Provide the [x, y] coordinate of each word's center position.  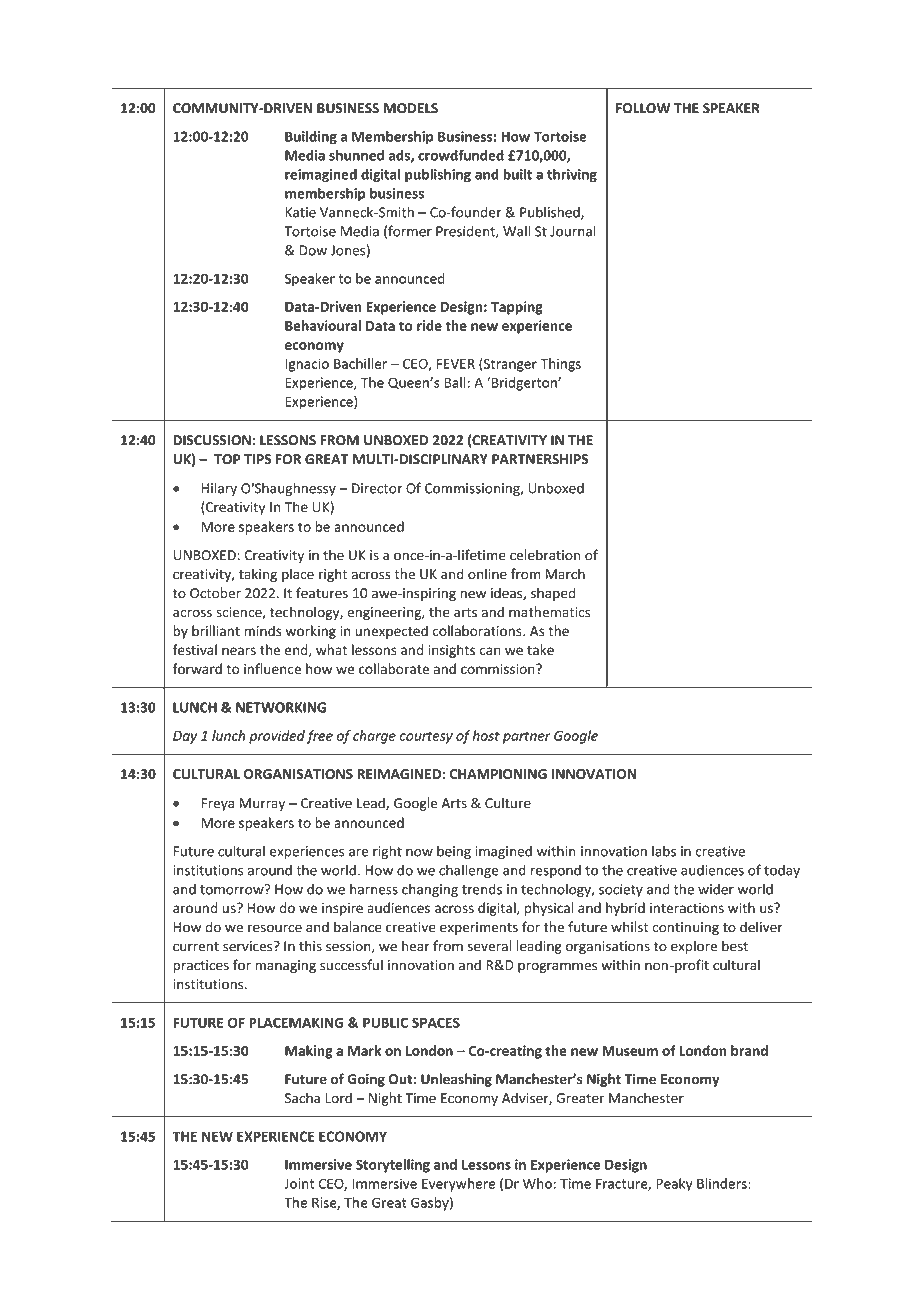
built [517, 174]
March [565, 574]
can [490, 651]
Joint [299, 1183]
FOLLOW [643, 108]
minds [262, 631]
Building [311, 138]
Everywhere [458, 1185]
